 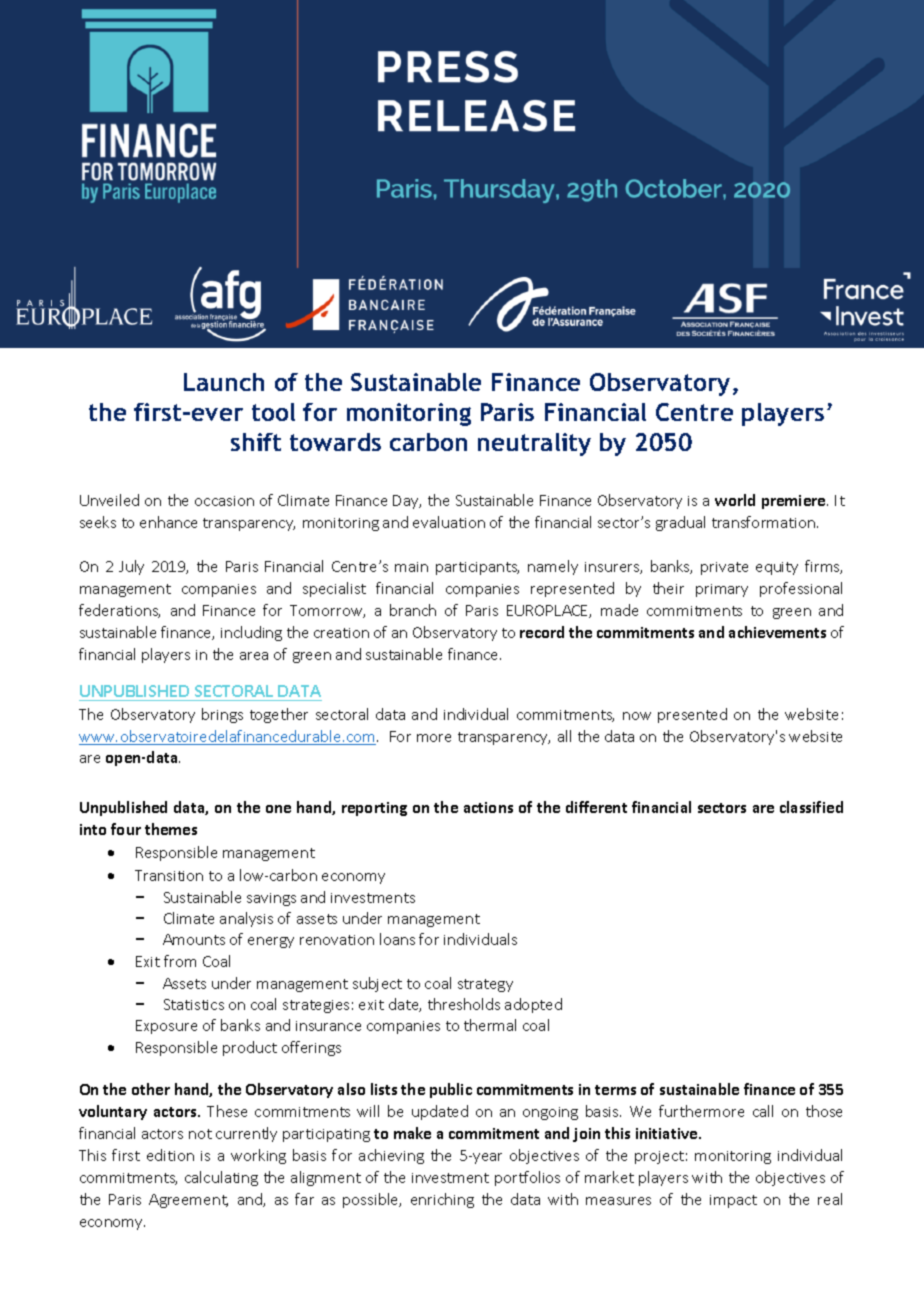 I want to click on achievements, so click(x=777, y=632).
